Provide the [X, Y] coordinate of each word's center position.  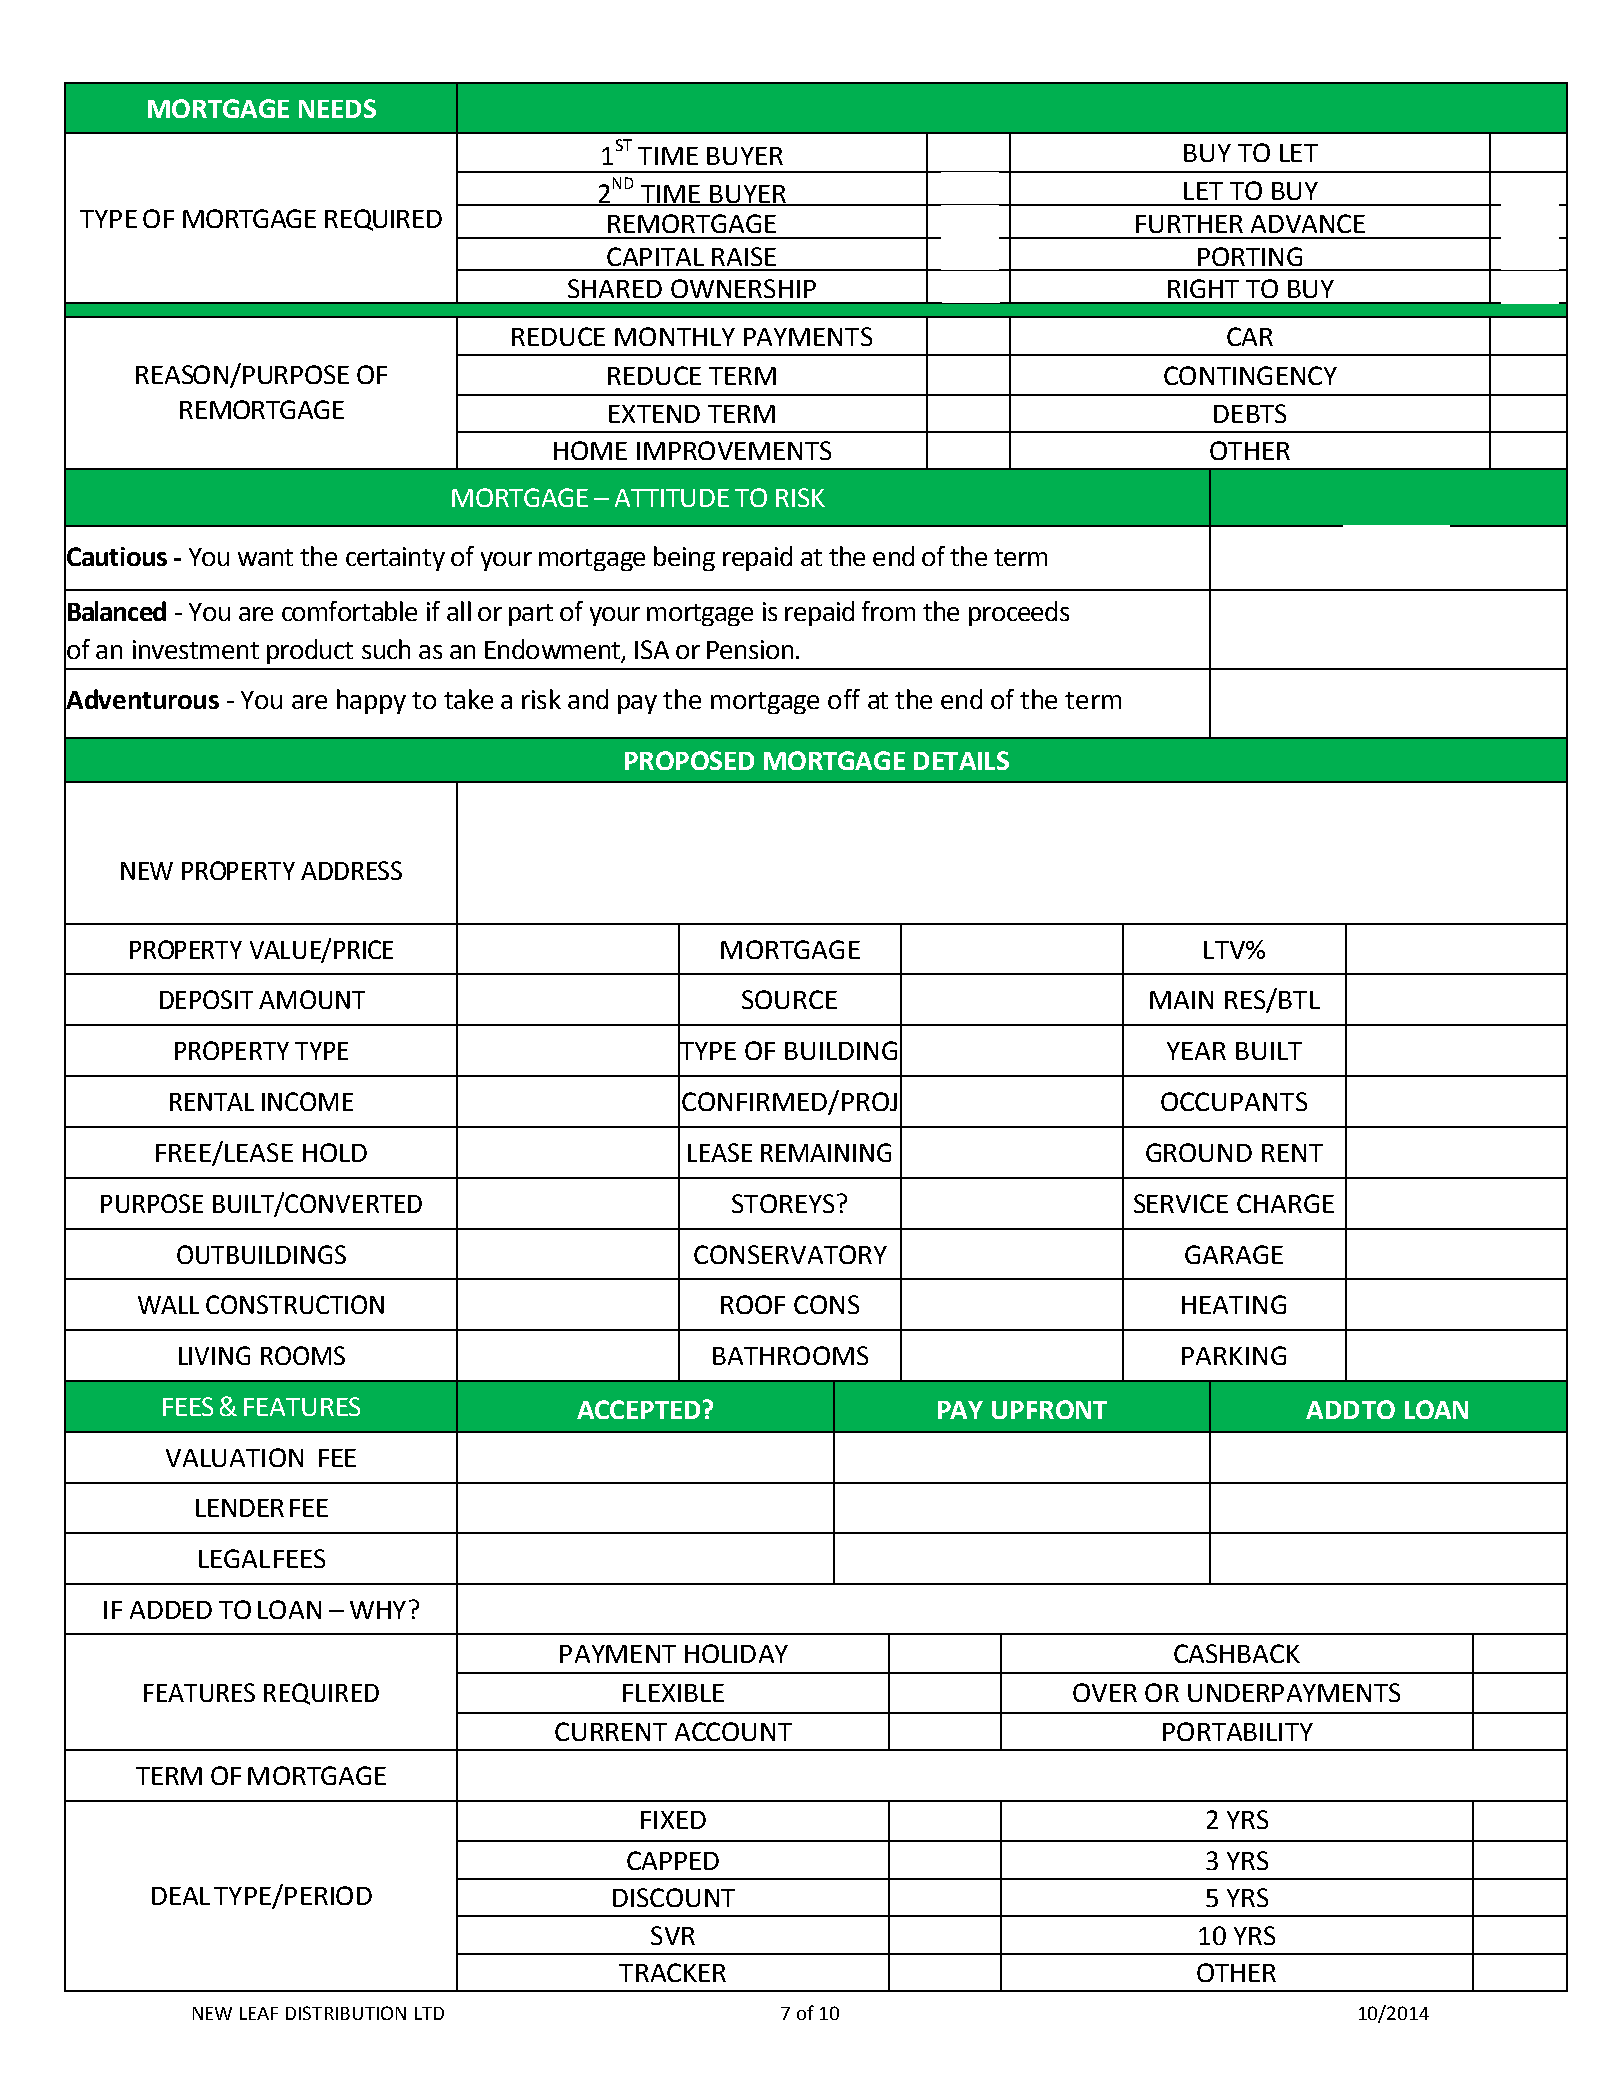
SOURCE [789, 999]
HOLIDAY [736, 1653]
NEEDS [337, 108]
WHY [378, 1610]
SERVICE [1181, 1203]
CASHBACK [1237, 1653]
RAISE [744, 256]
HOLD [335, 1152]
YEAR [1196, 1051]
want [265, 557]
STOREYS [783, 1203]
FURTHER [1189, 224]
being [684, 558]
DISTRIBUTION [346, 2013]
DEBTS [1250, 413]
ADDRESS [351, 870]
